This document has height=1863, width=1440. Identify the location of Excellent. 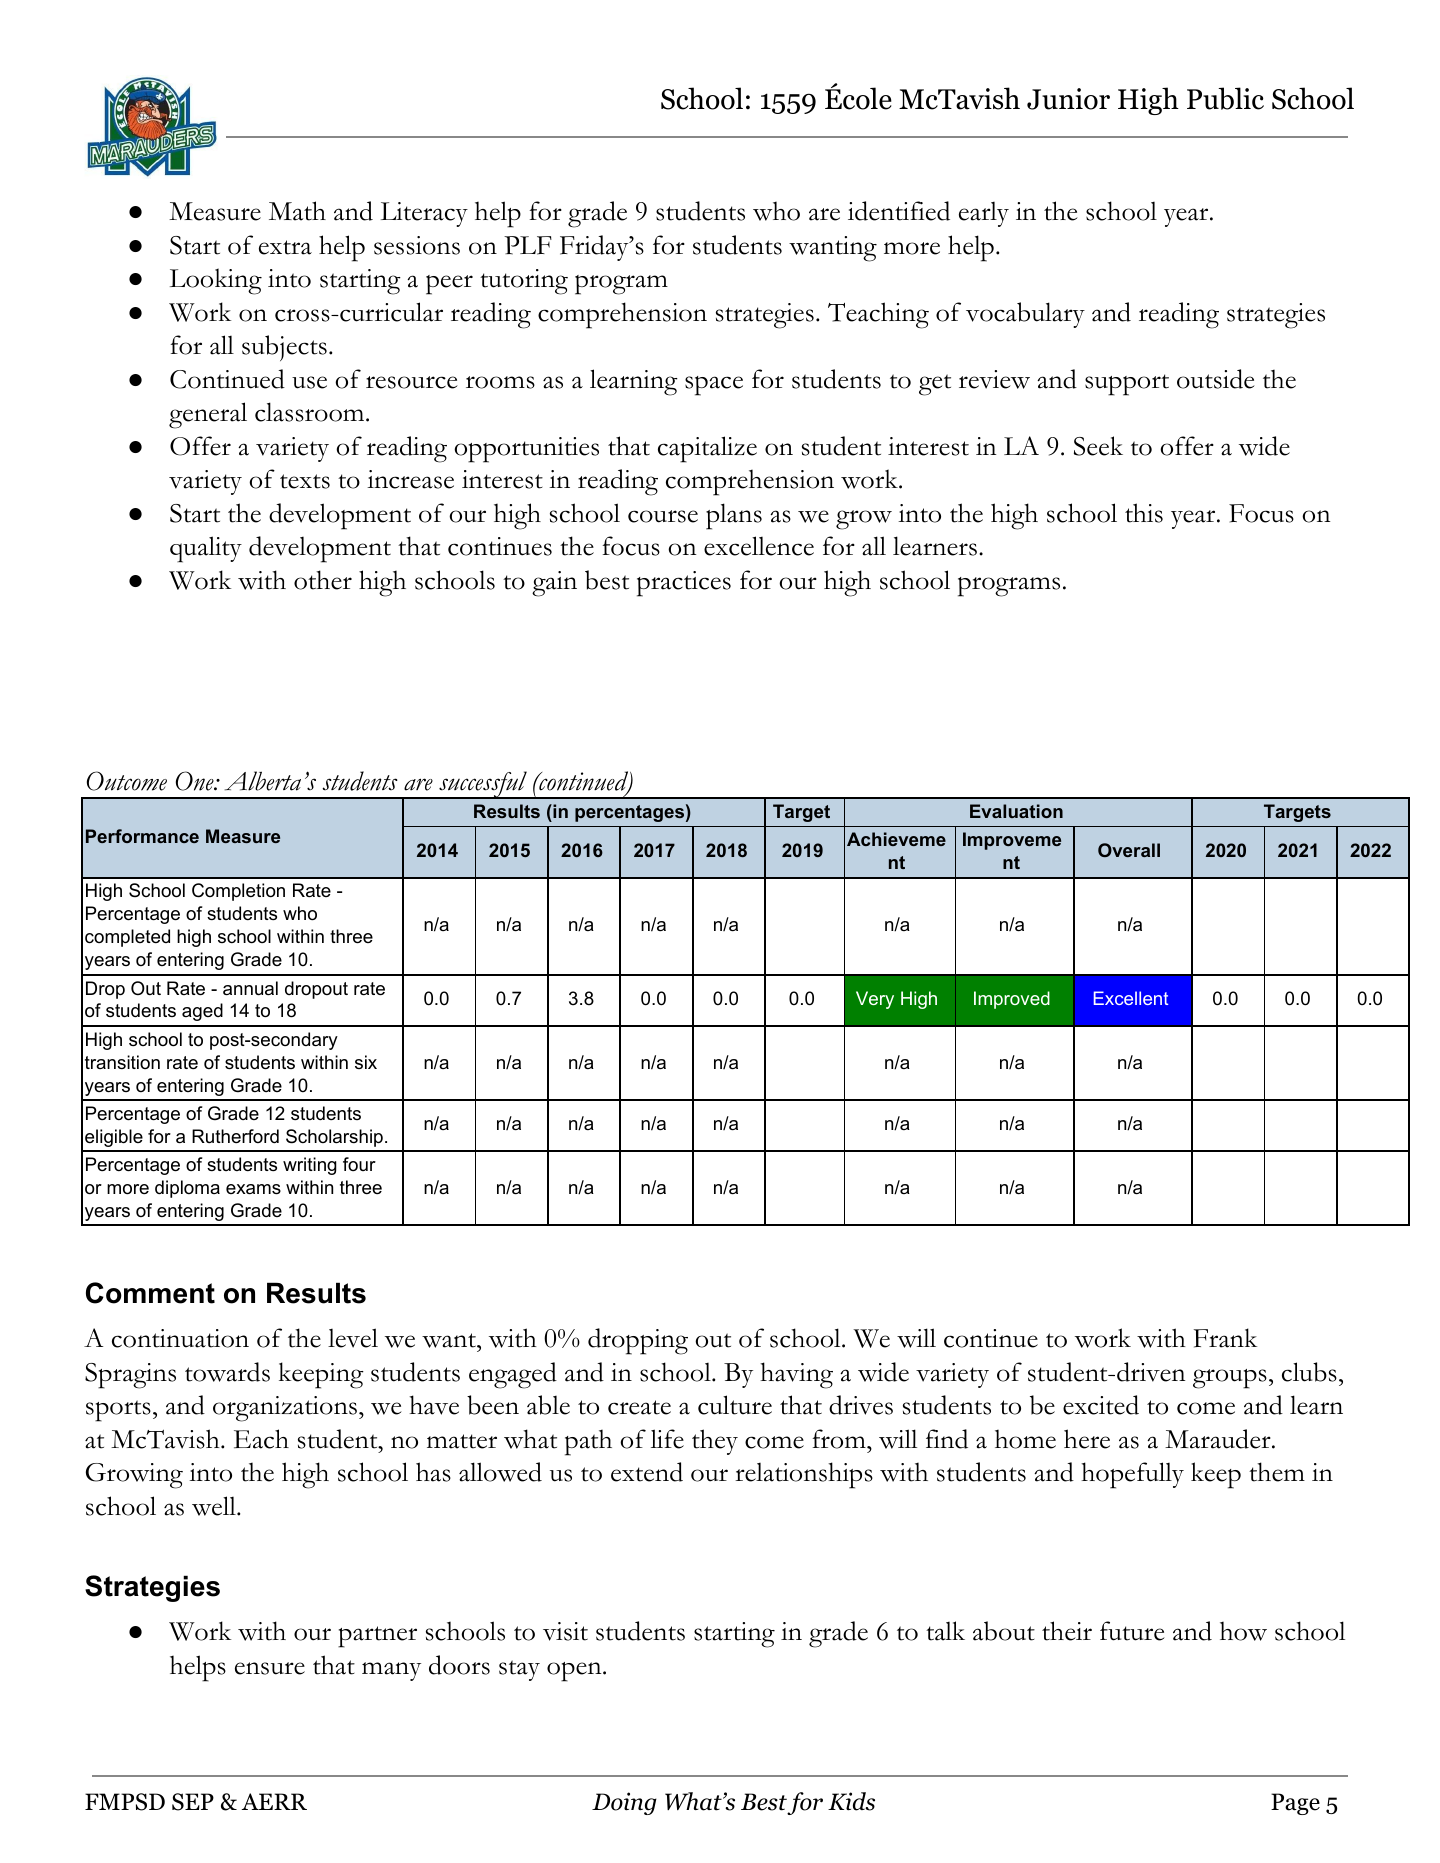
(1131, 998).
